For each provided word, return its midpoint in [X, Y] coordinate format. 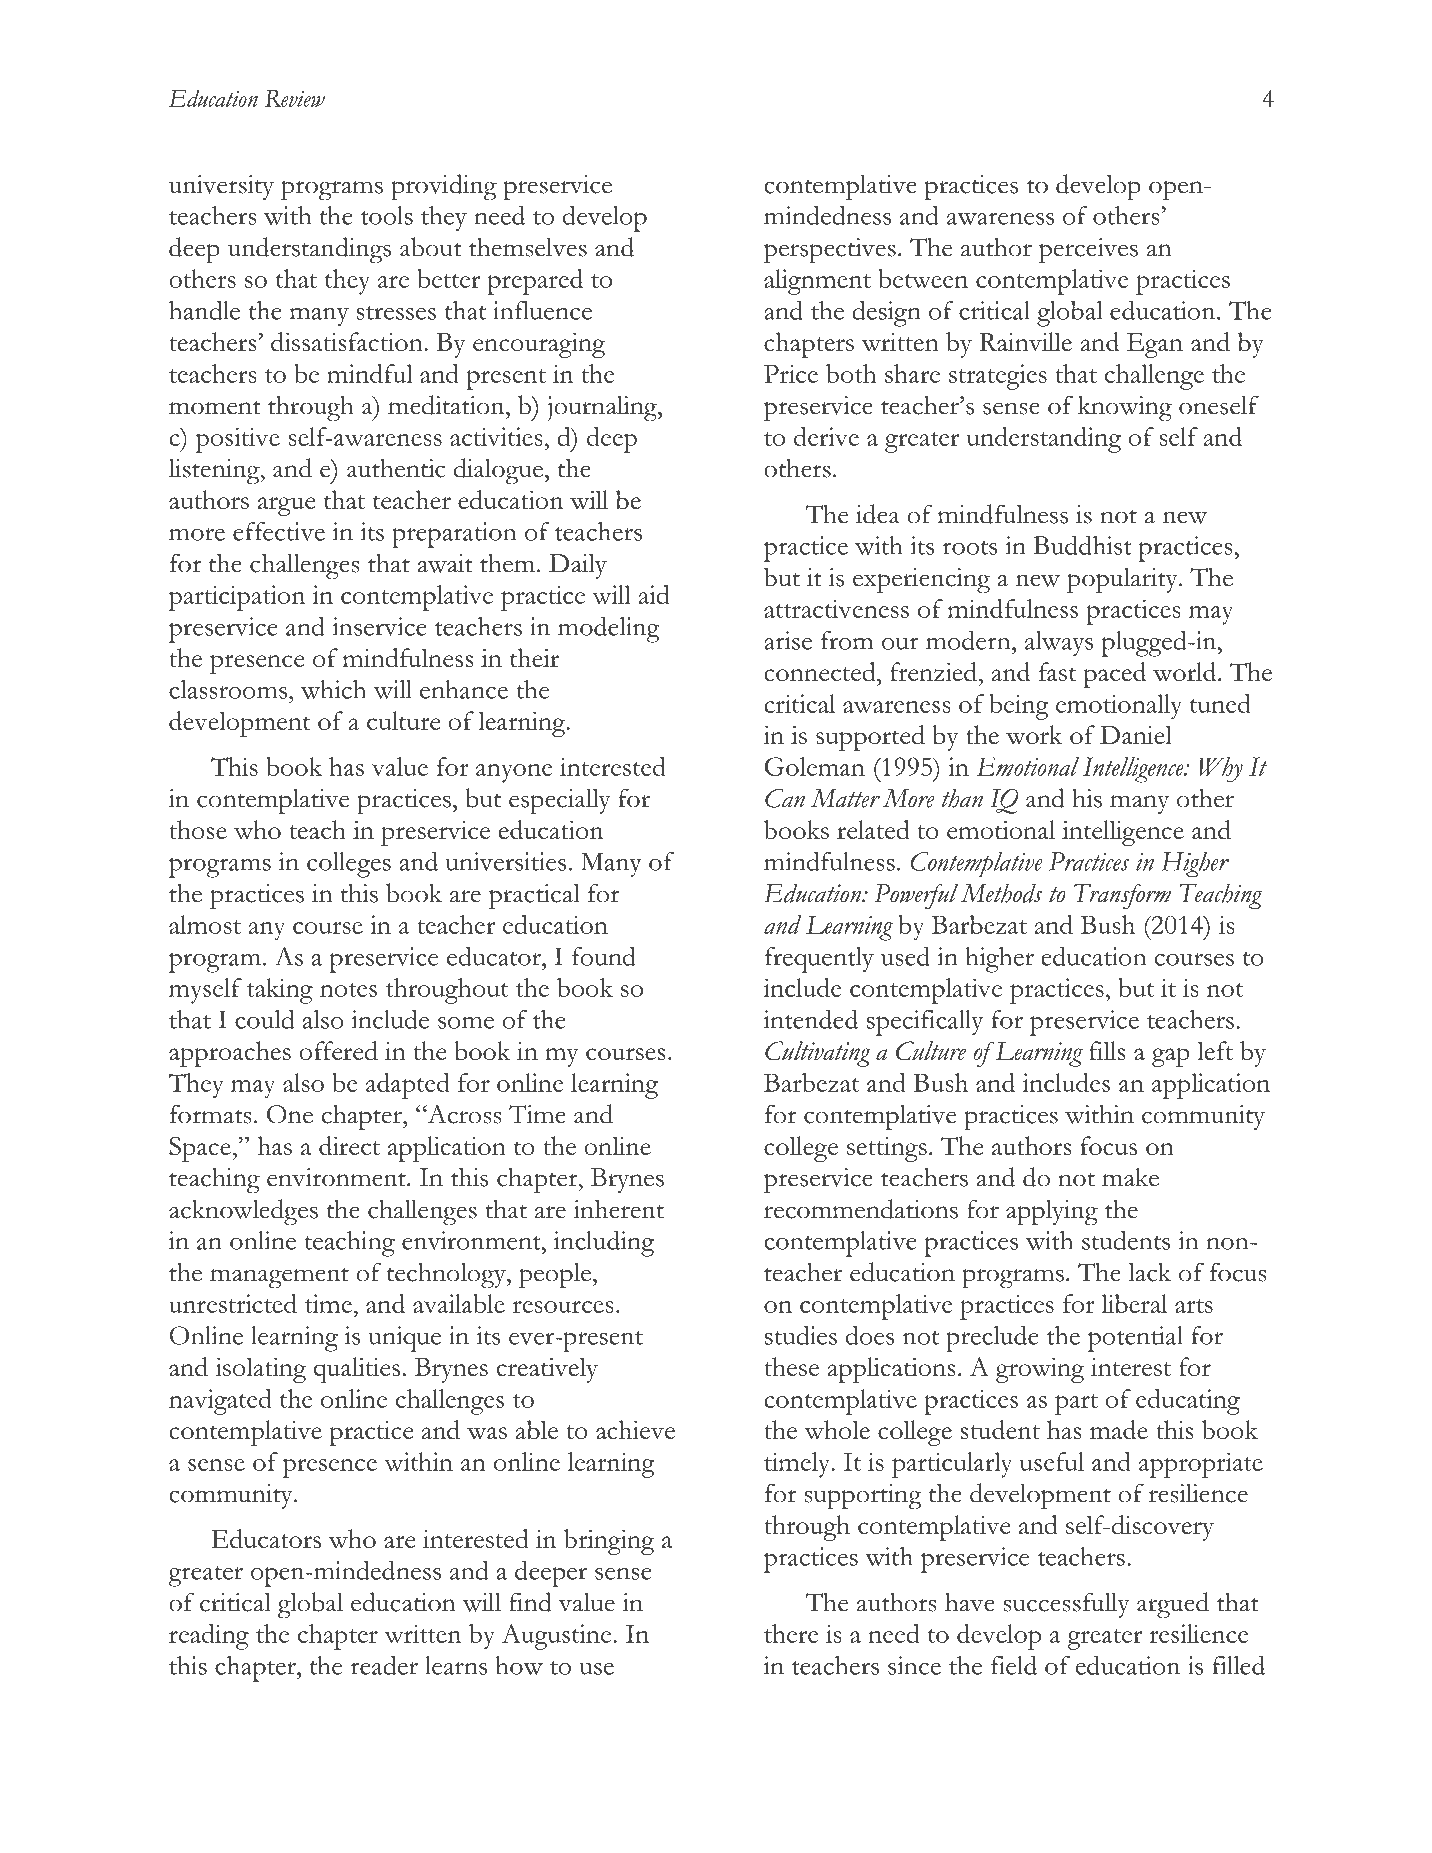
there [791, 1633]
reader [384, 1665]
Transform [1122, 896]
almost [205, 924]
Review [295, 98]
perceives [1088, 251]
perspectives [830, 251]
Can [785, 798]
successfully [1067, 1605]
